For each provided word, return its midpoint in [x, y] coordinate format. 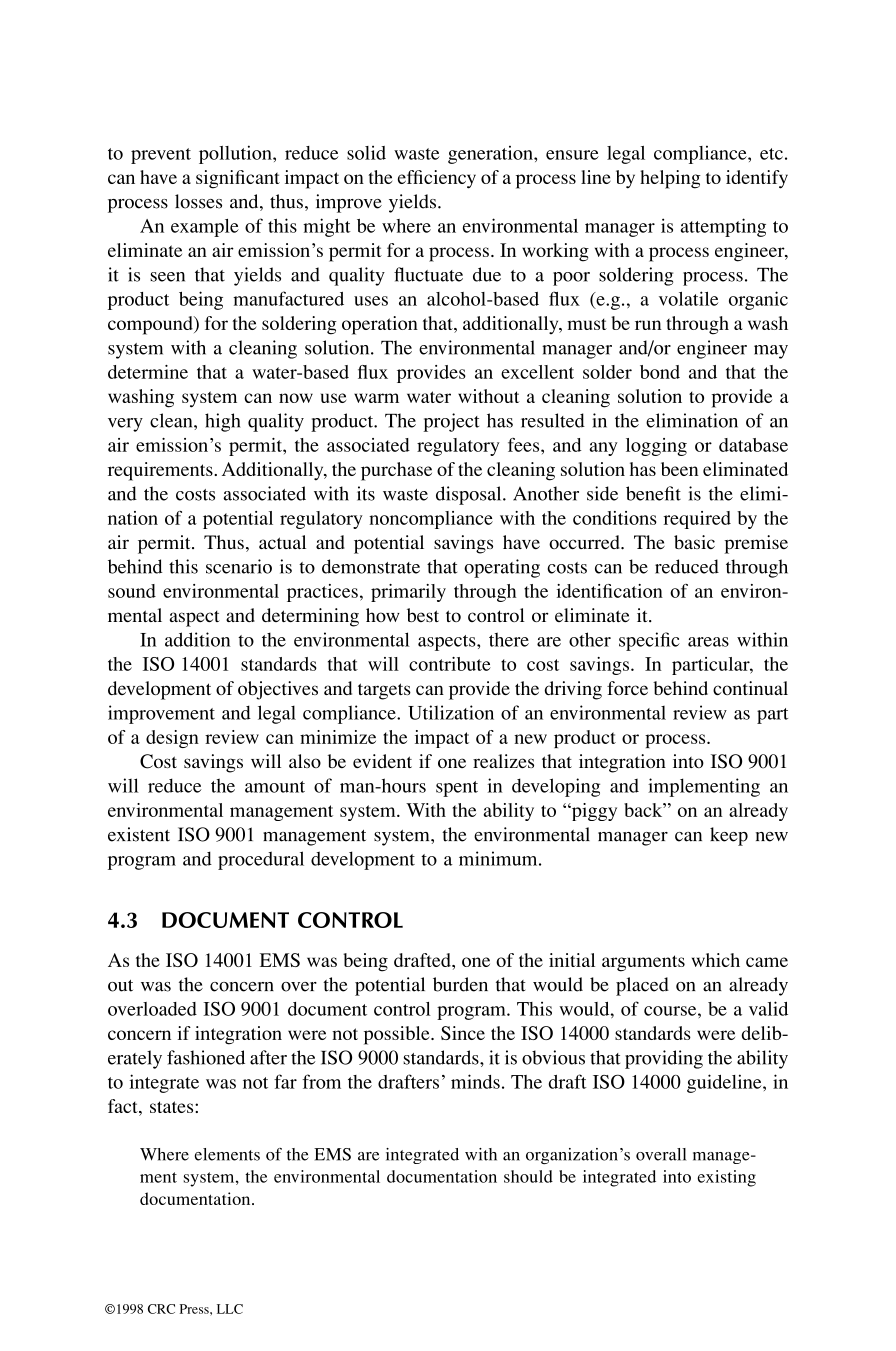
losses [198, 201]
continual [750, 688]
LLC [230, 1309]
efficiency [437, 179]
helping [670, 179]
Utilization [451, 712]
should [528, 1176]
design [172, 739]
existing [726, 1178]
